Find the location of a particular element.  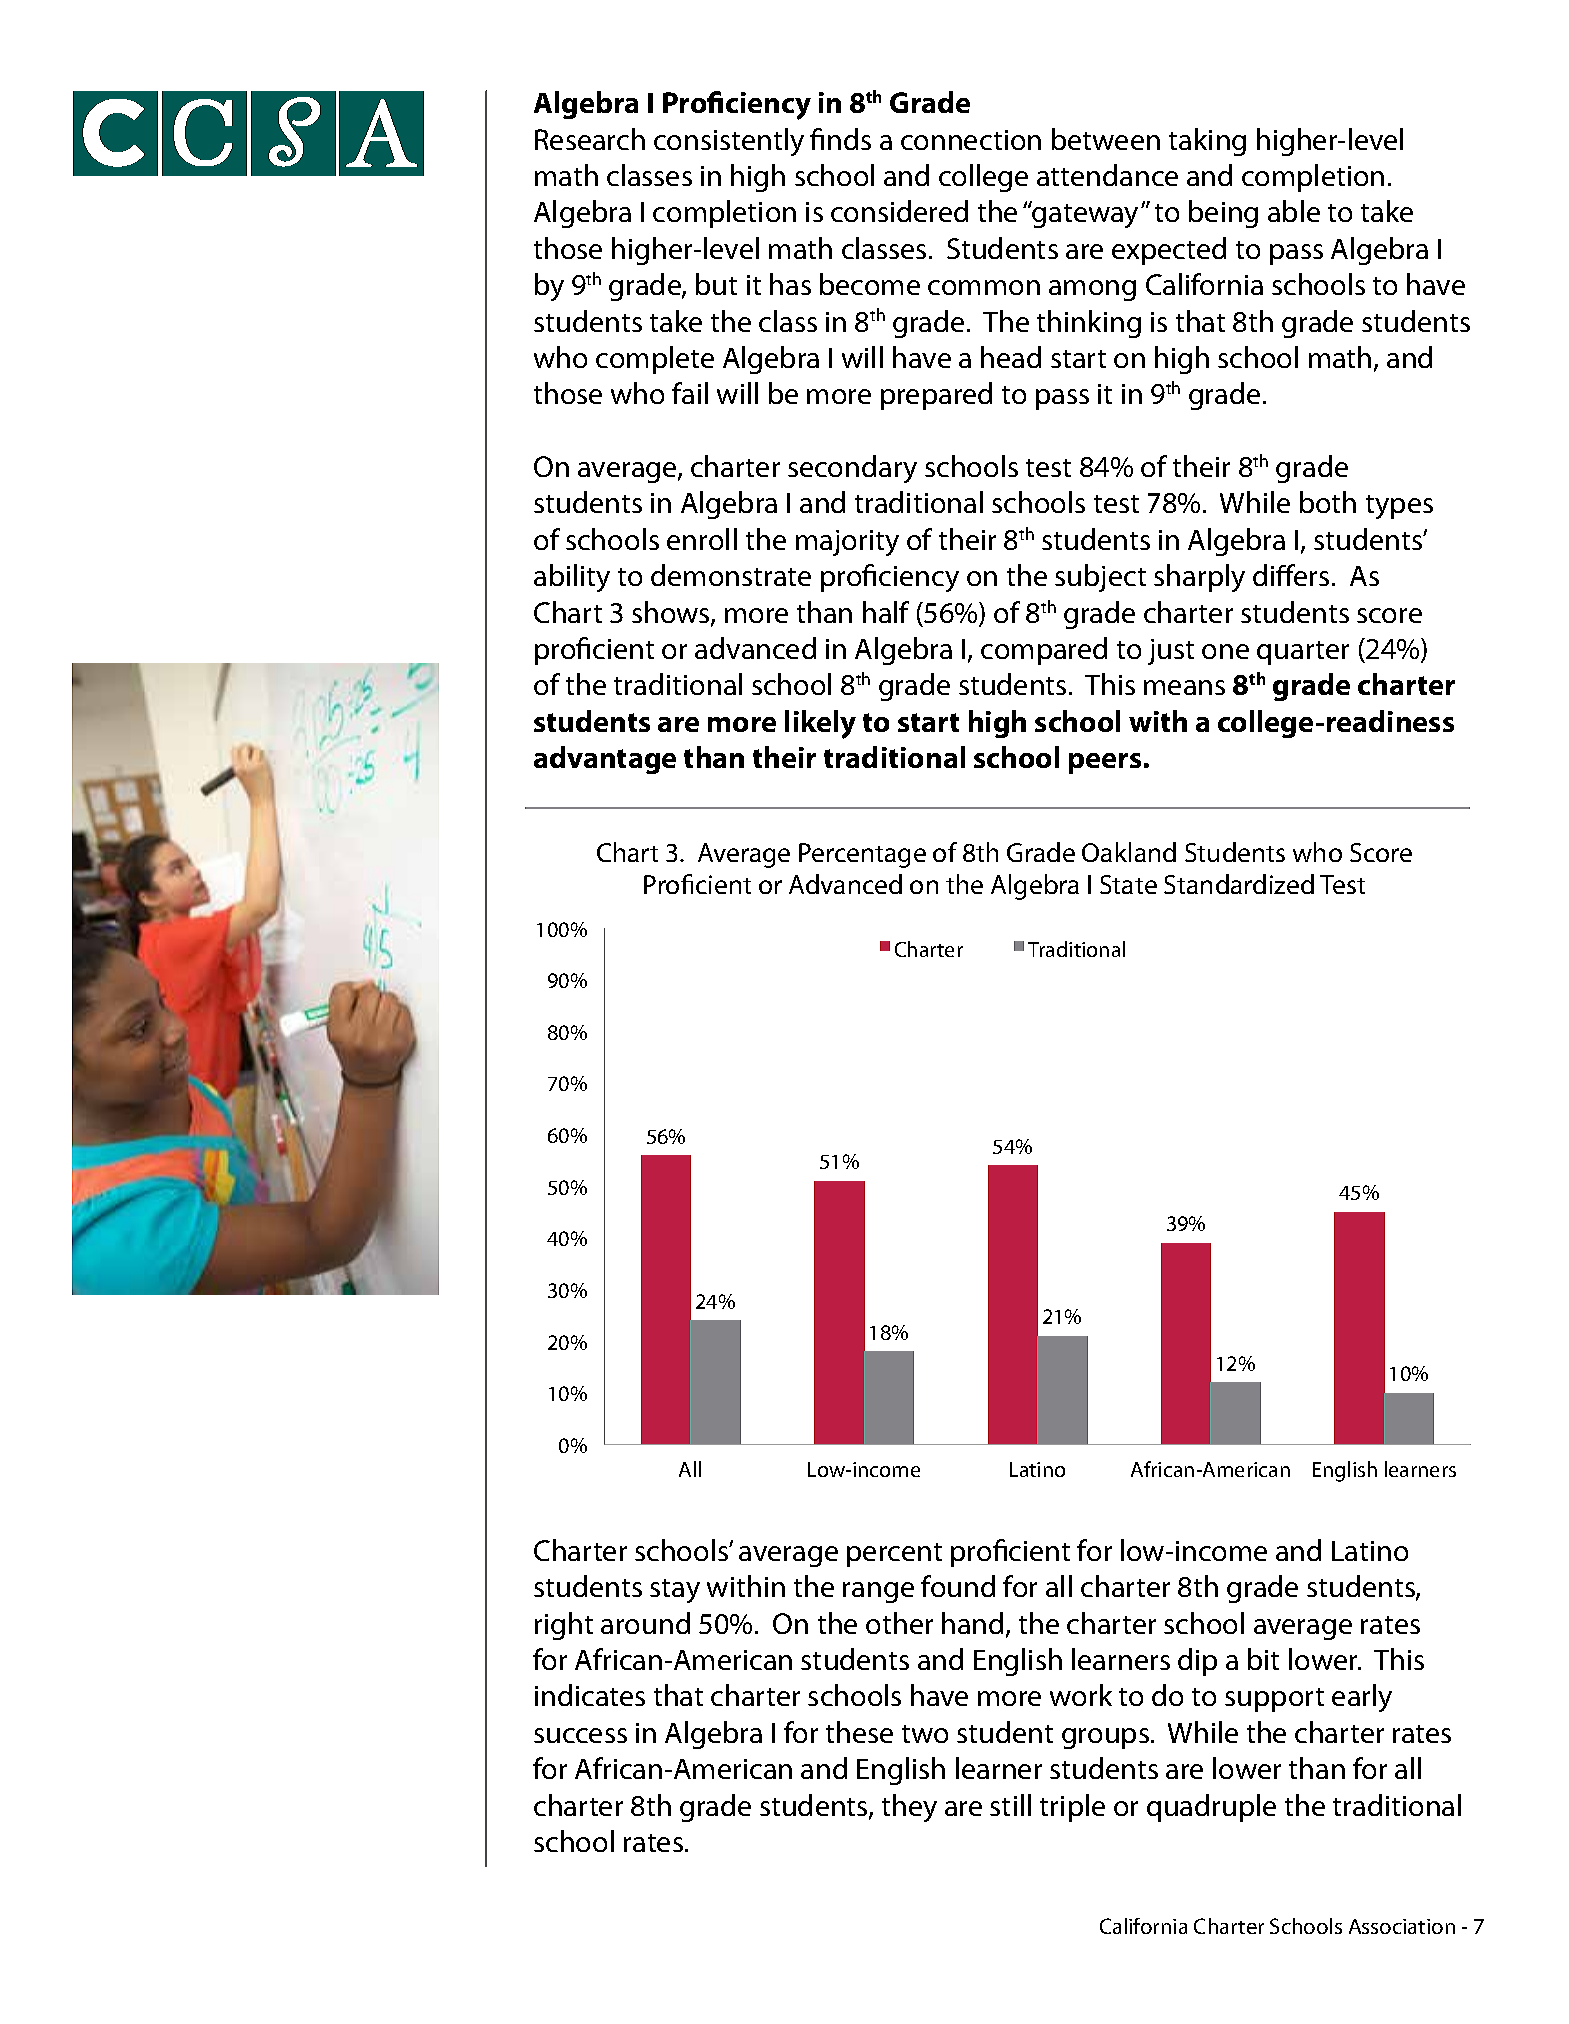

able is located at coordinates (1294, 211).
